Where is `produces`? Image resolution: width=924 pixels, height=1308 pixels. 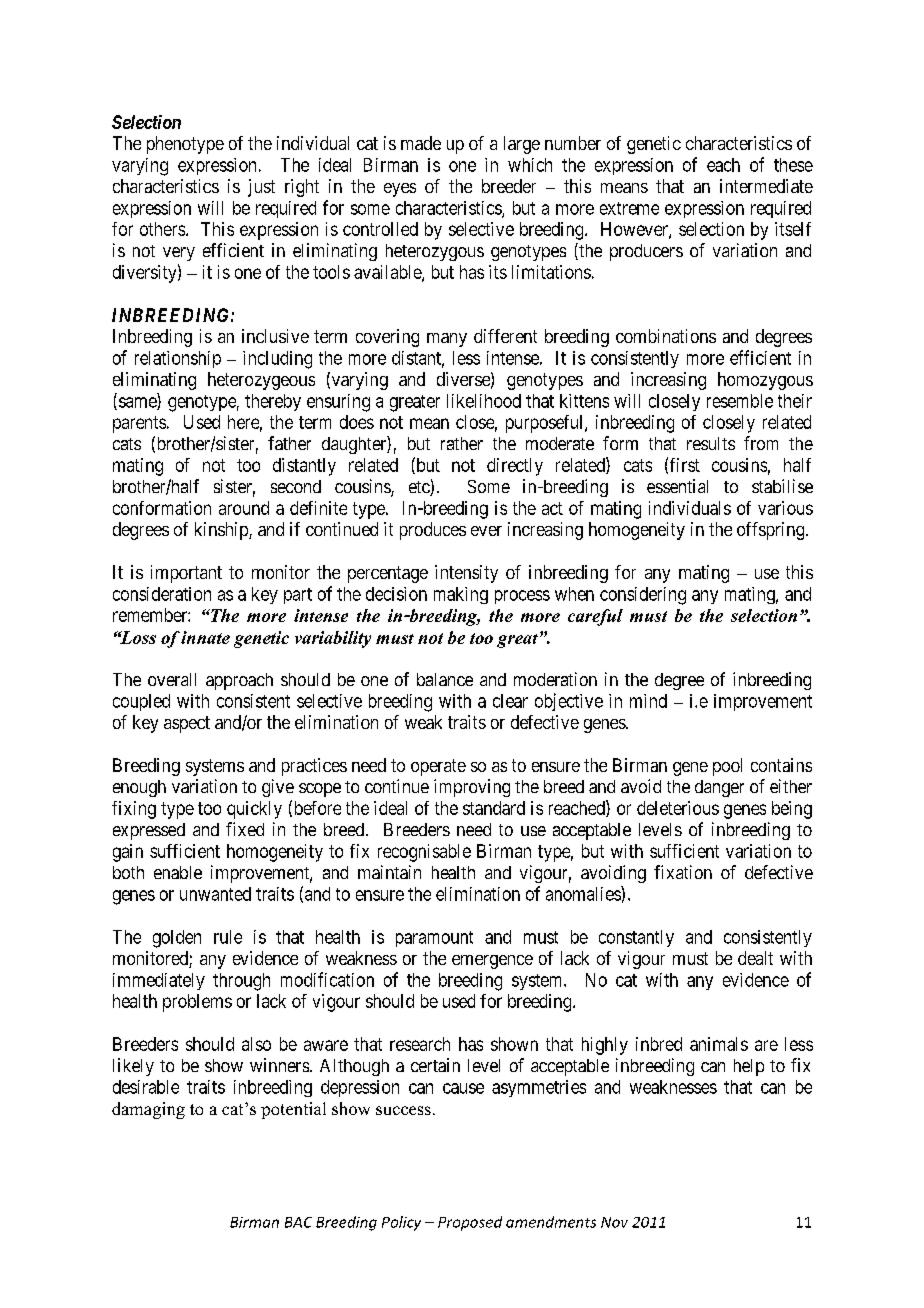 produces is located at coordinates (433, 531).
